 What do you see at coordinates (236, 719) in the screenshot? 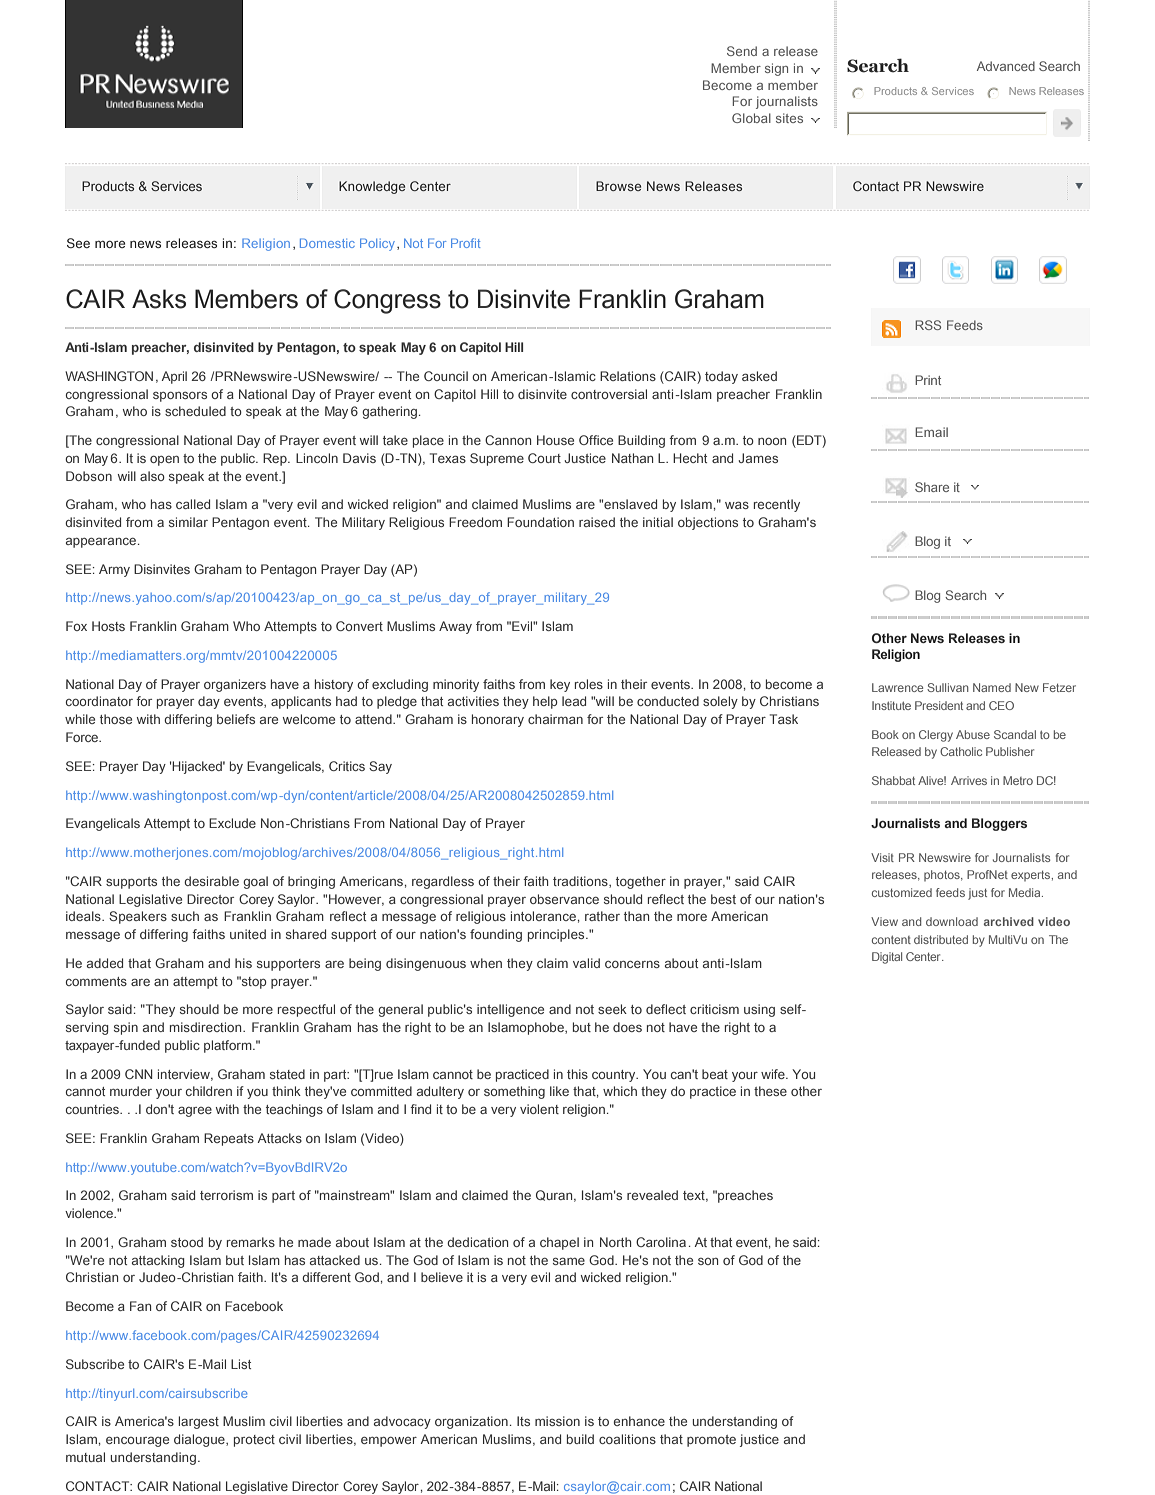
I see `beliefs` at bounding box center [236, 719].
